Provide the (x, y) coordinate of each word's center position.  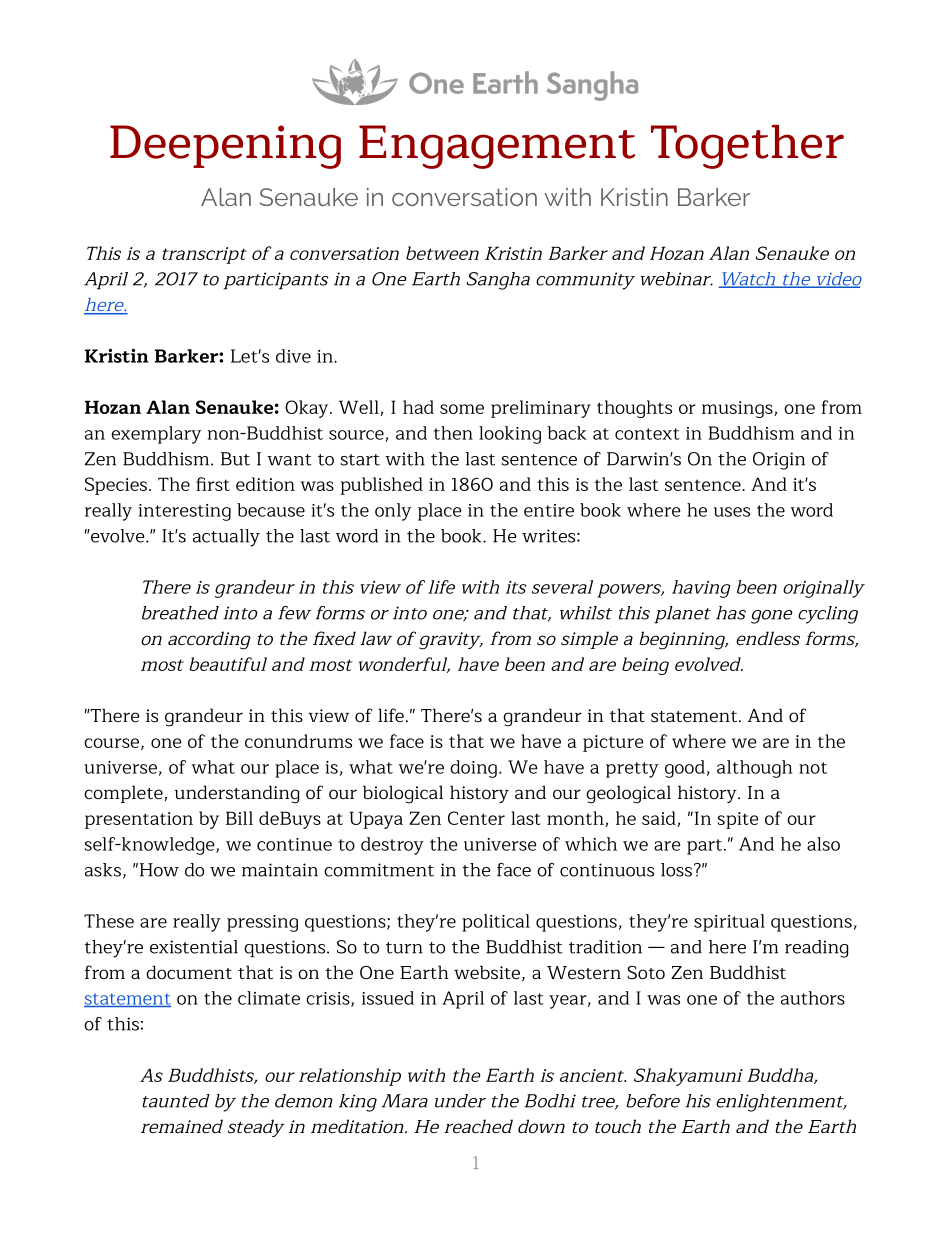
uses (732, 512)
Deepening (225, 147)
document (189, 972)
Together (747, 147)
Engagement (497, 147)
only (393, 512)
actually (226, 538)
